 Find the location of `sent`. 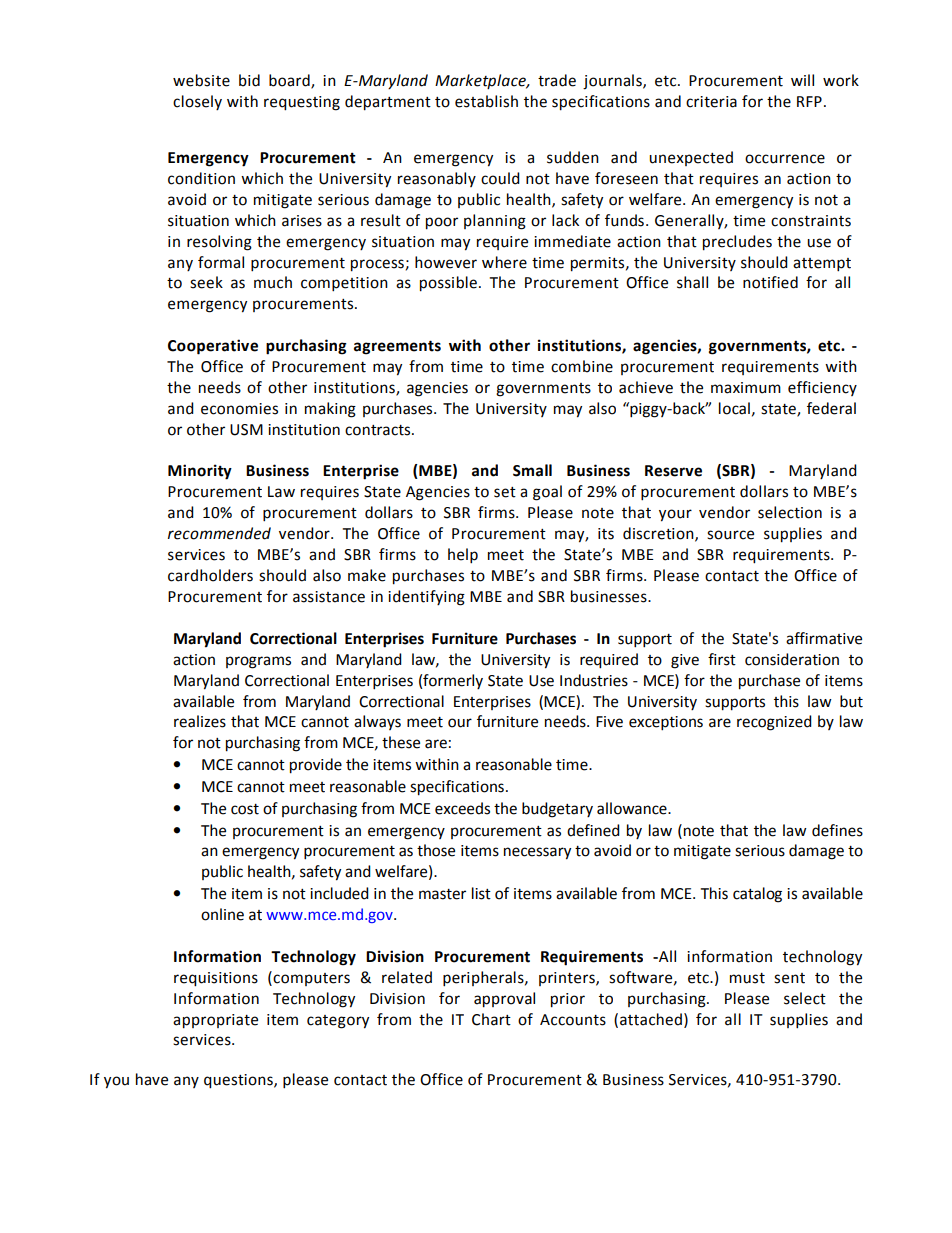

sent is located at coordinates (789, 978).
